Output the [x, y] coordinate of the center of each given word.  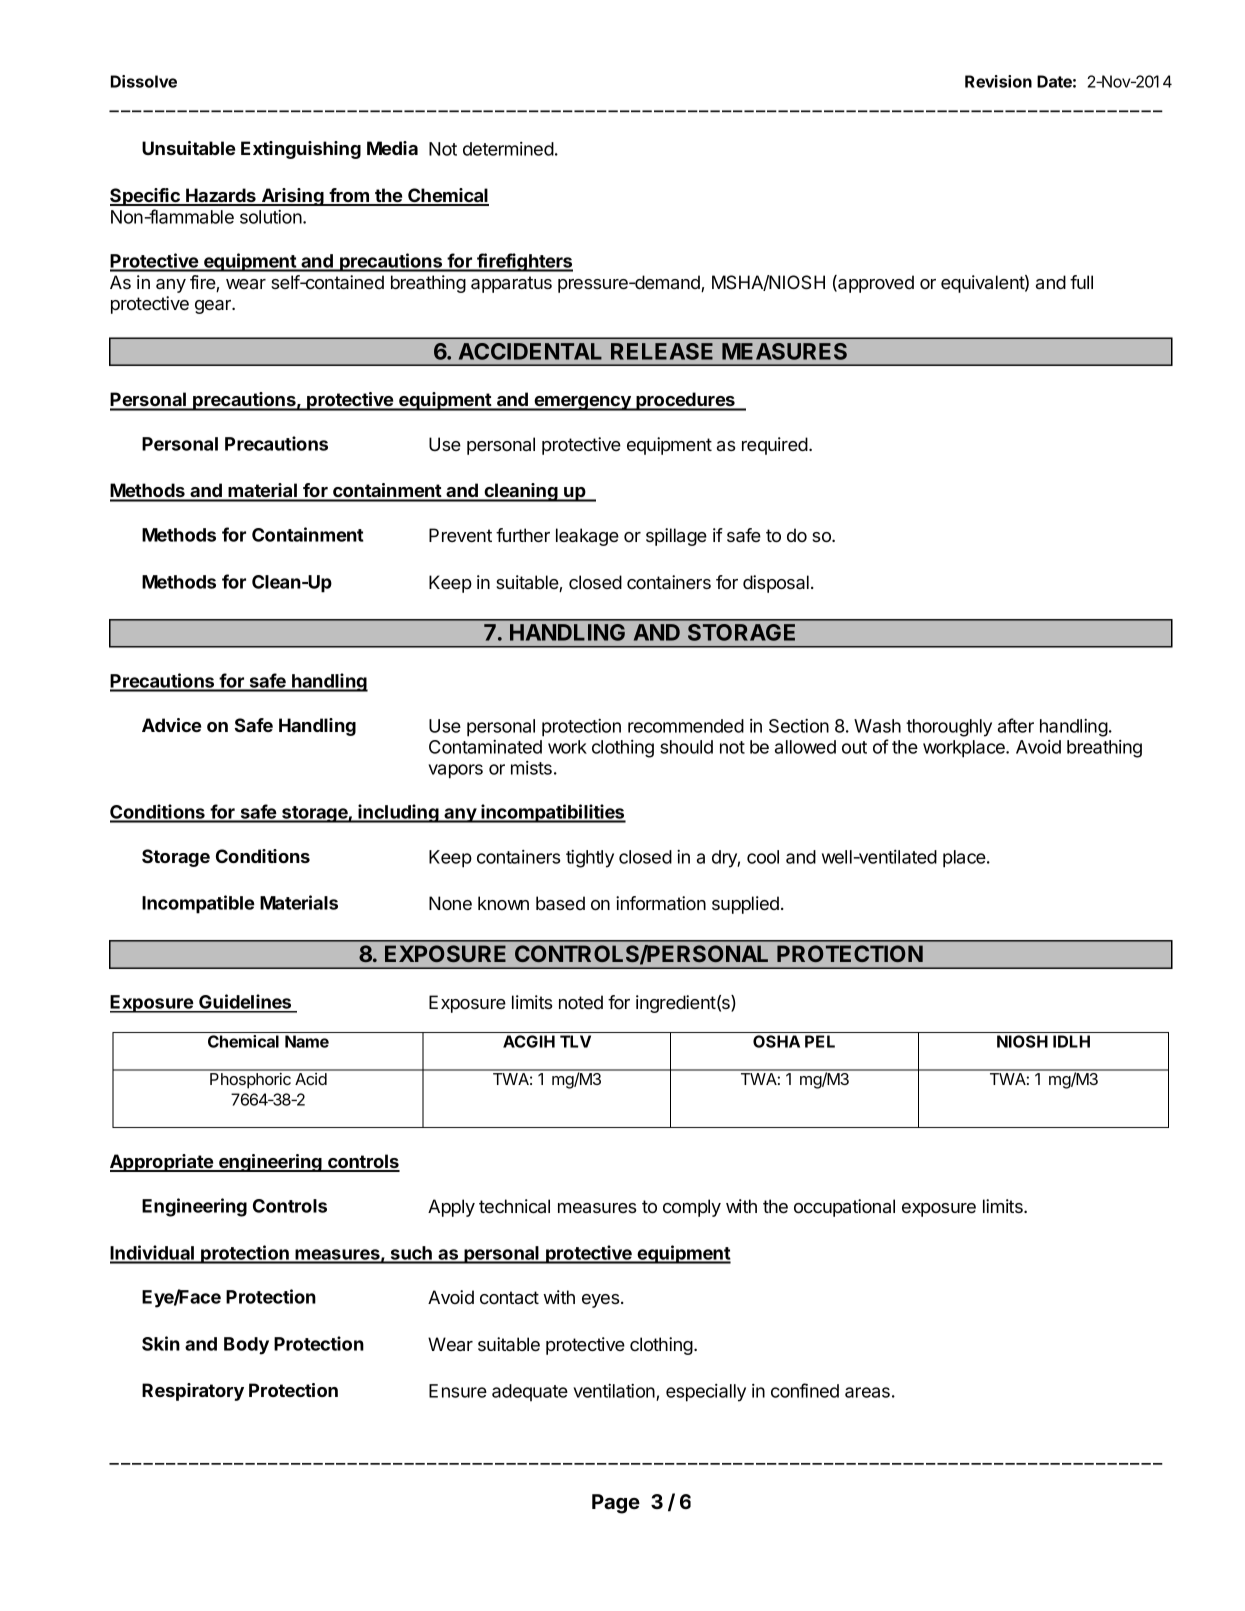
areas [867, 1392]
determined [508, 149]
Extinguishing [301, 150]
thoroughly [949, 728]
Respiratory [193, 1392]
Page [616, 1504]
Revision [998, 81]
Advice [171, 725]
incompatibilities [552, 813]
